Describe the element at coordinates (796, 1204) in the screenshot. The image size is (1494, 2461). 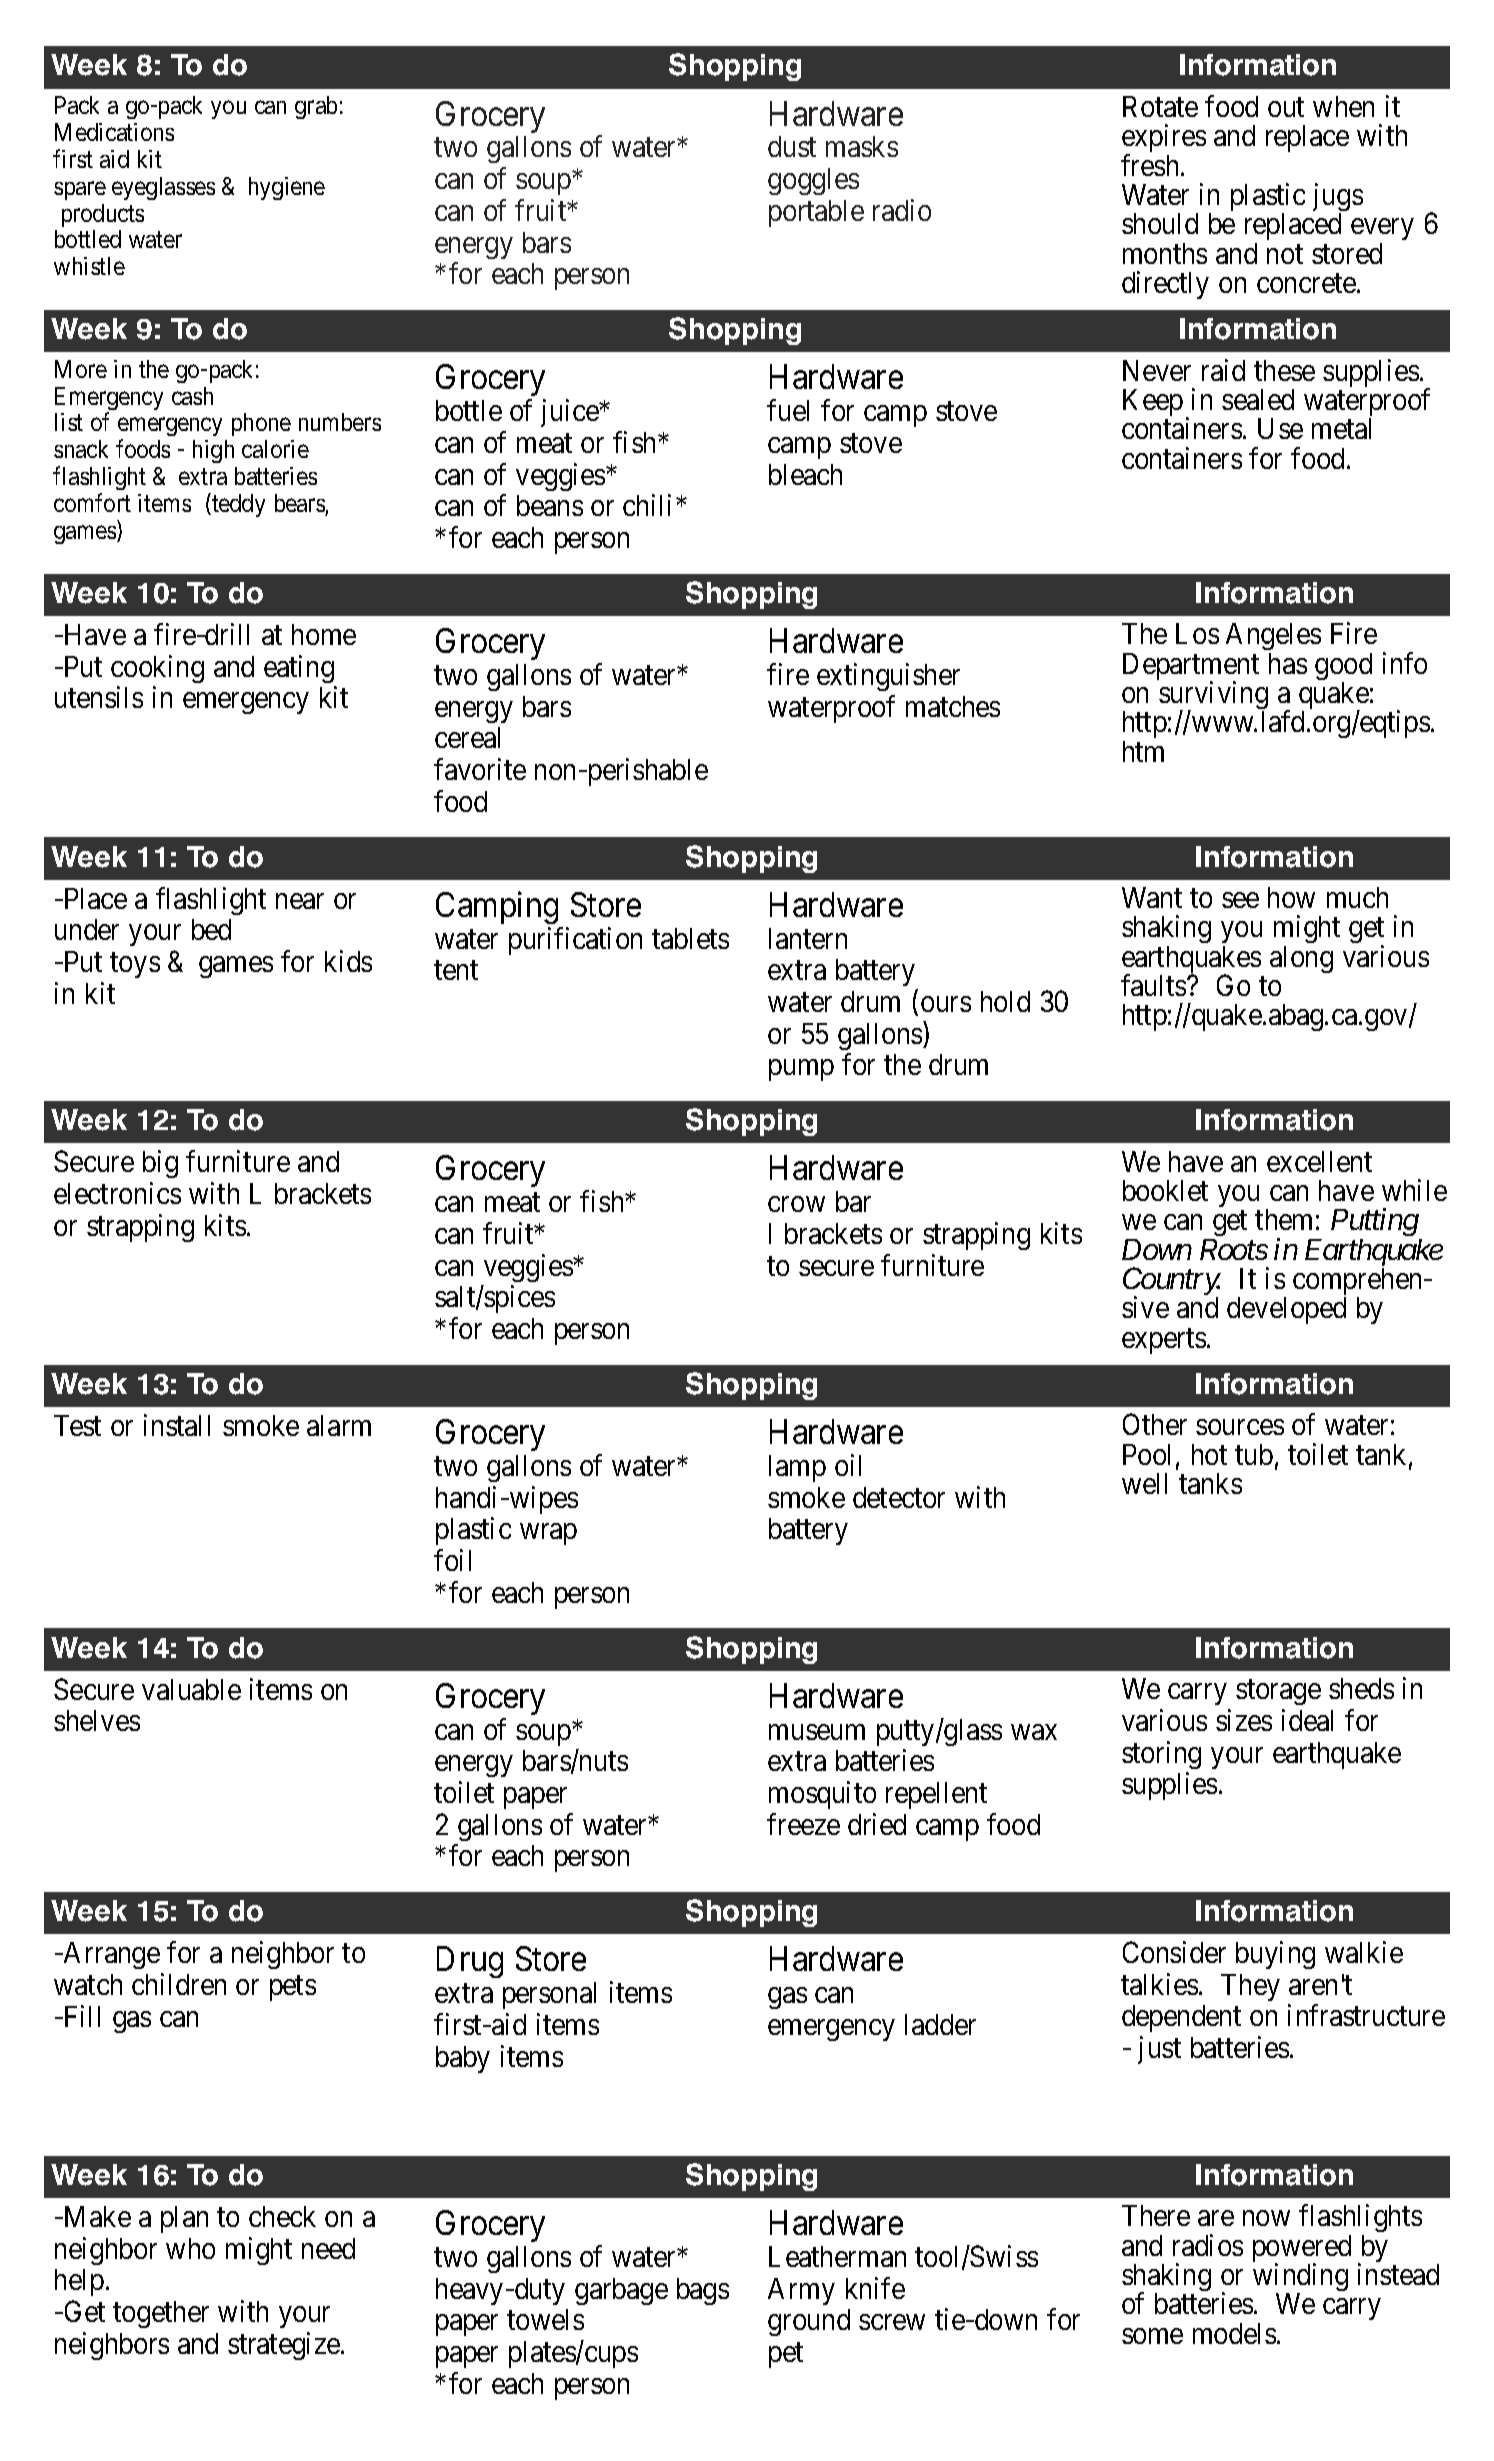
I see `crow` at that location.
